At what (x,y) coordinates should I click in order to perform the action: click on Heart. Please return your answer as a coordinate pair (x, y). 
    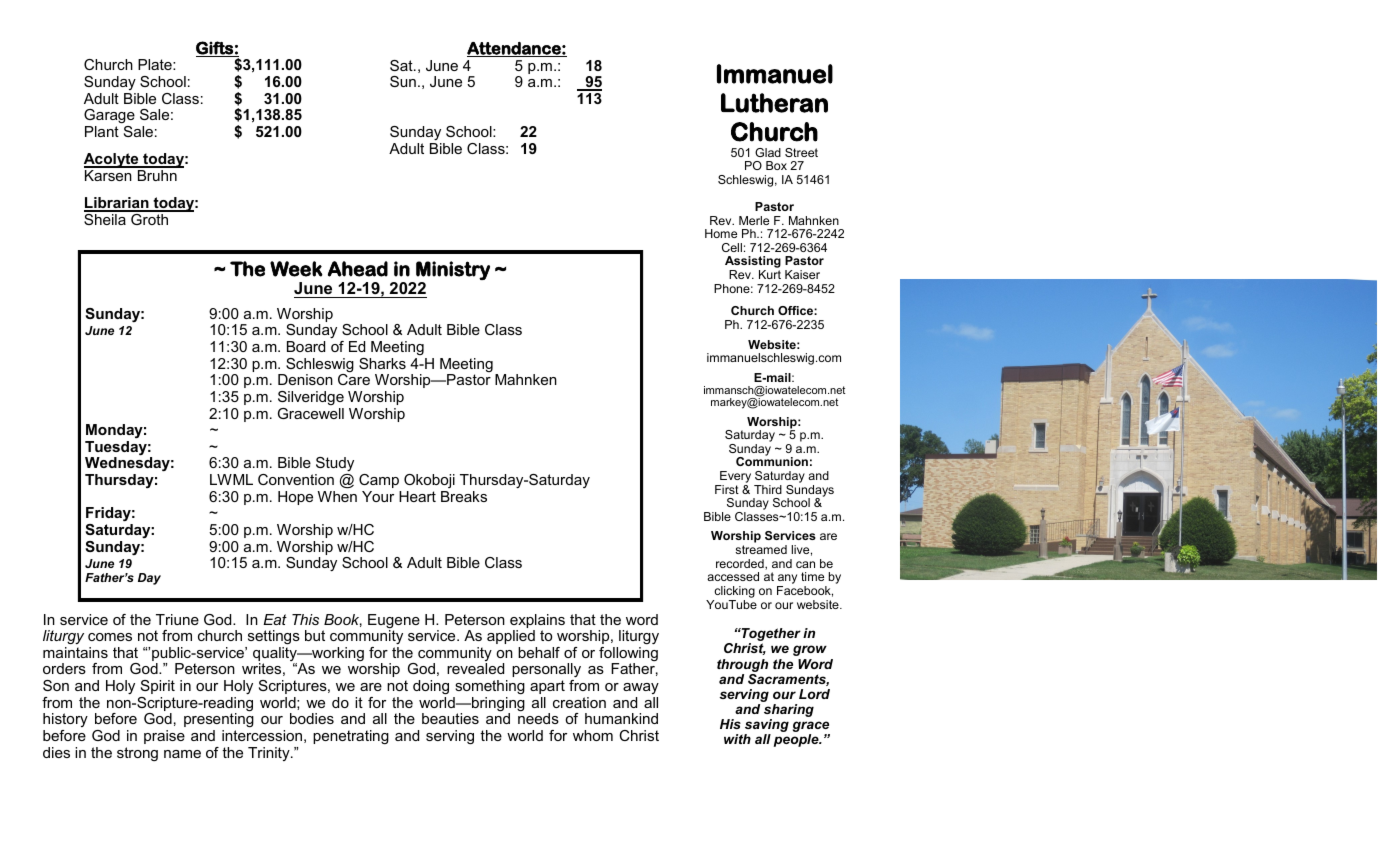
    Looking at the image, I should click on (417, 496).
